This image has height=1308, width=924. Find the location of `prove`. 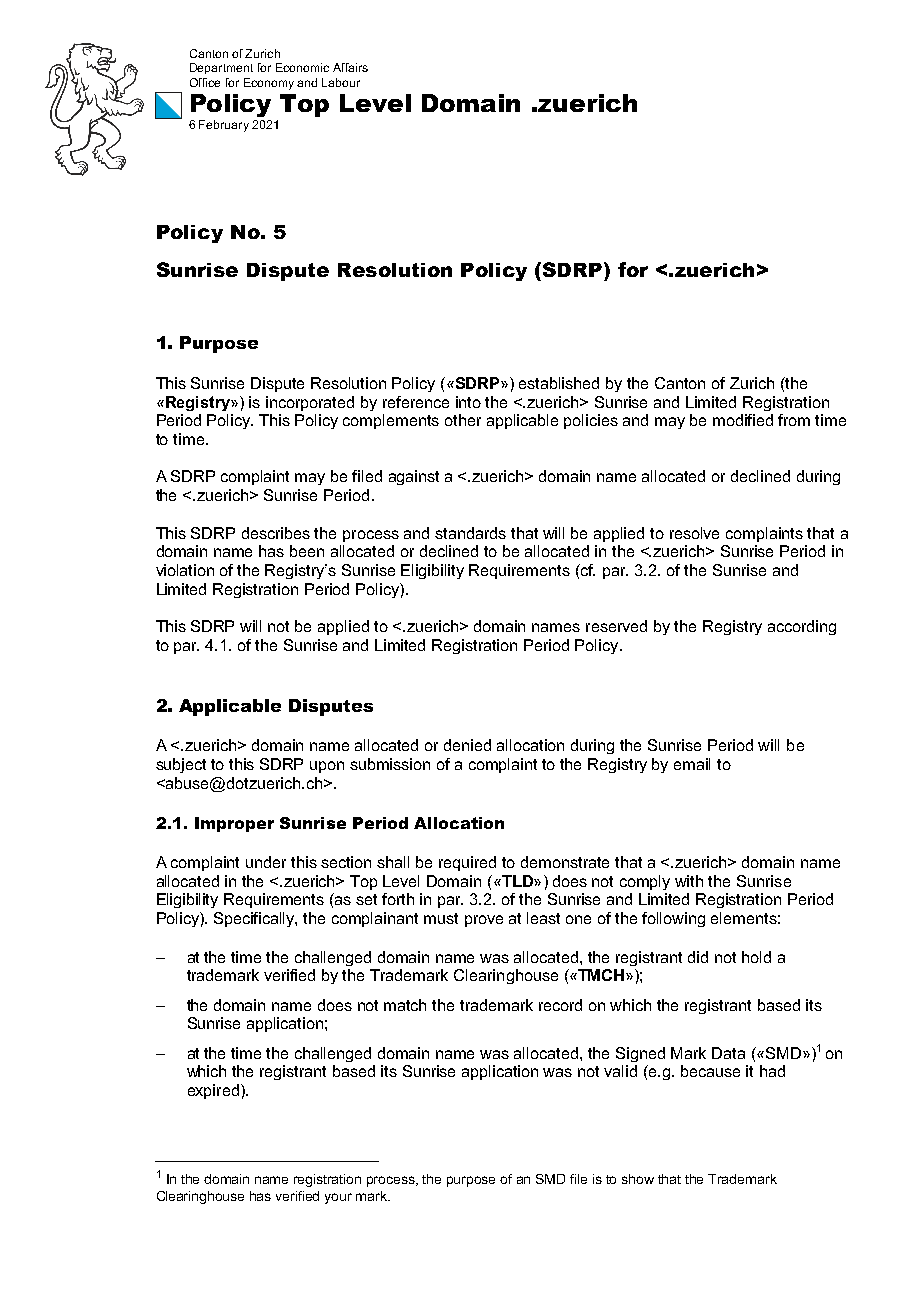

prove is located at coordinates (484, 921).
